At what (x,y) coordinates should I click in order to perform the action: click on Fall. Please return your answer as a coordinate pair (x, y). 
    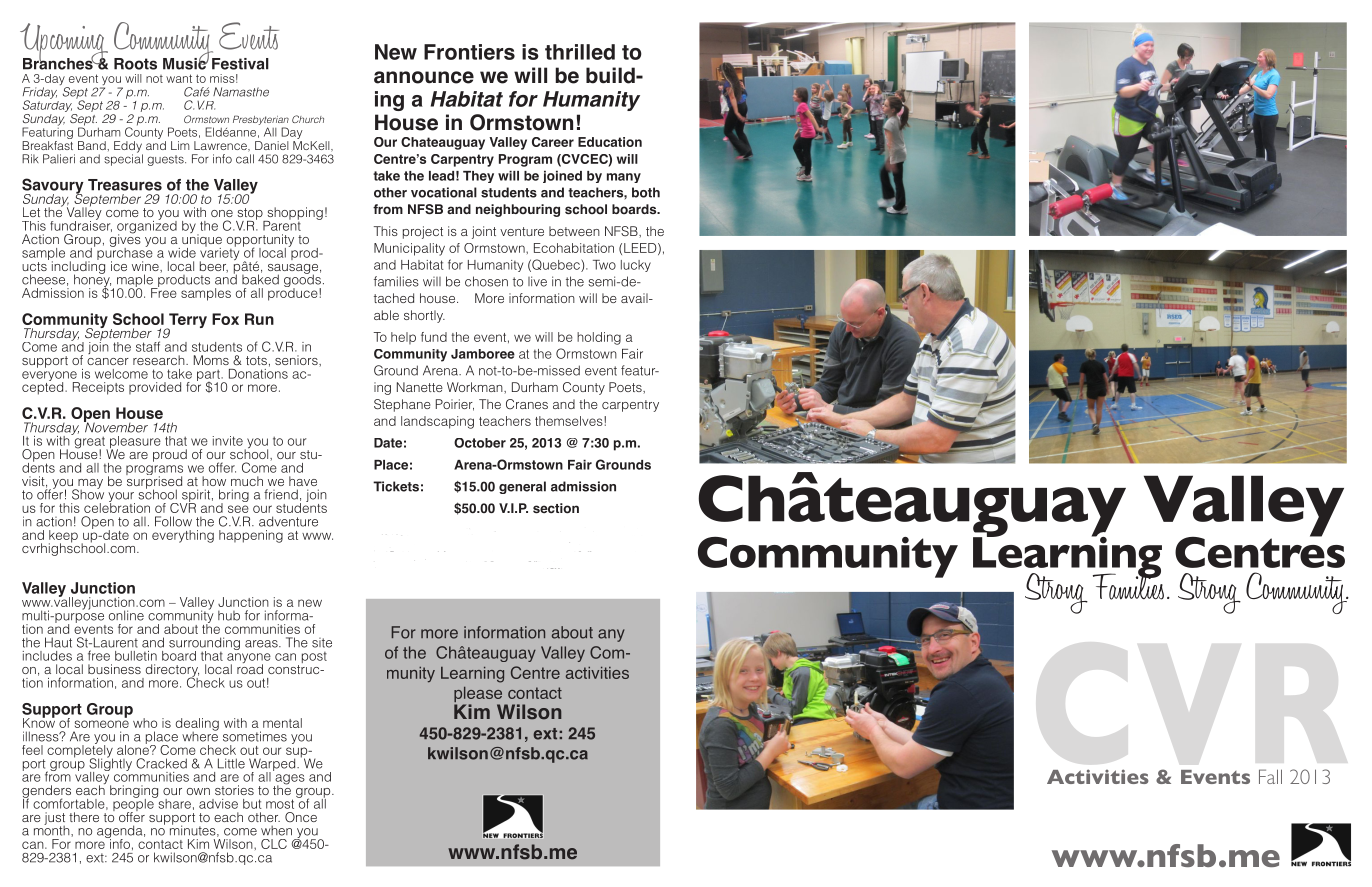
    Looking at the image, I should click on (1270, 776).
